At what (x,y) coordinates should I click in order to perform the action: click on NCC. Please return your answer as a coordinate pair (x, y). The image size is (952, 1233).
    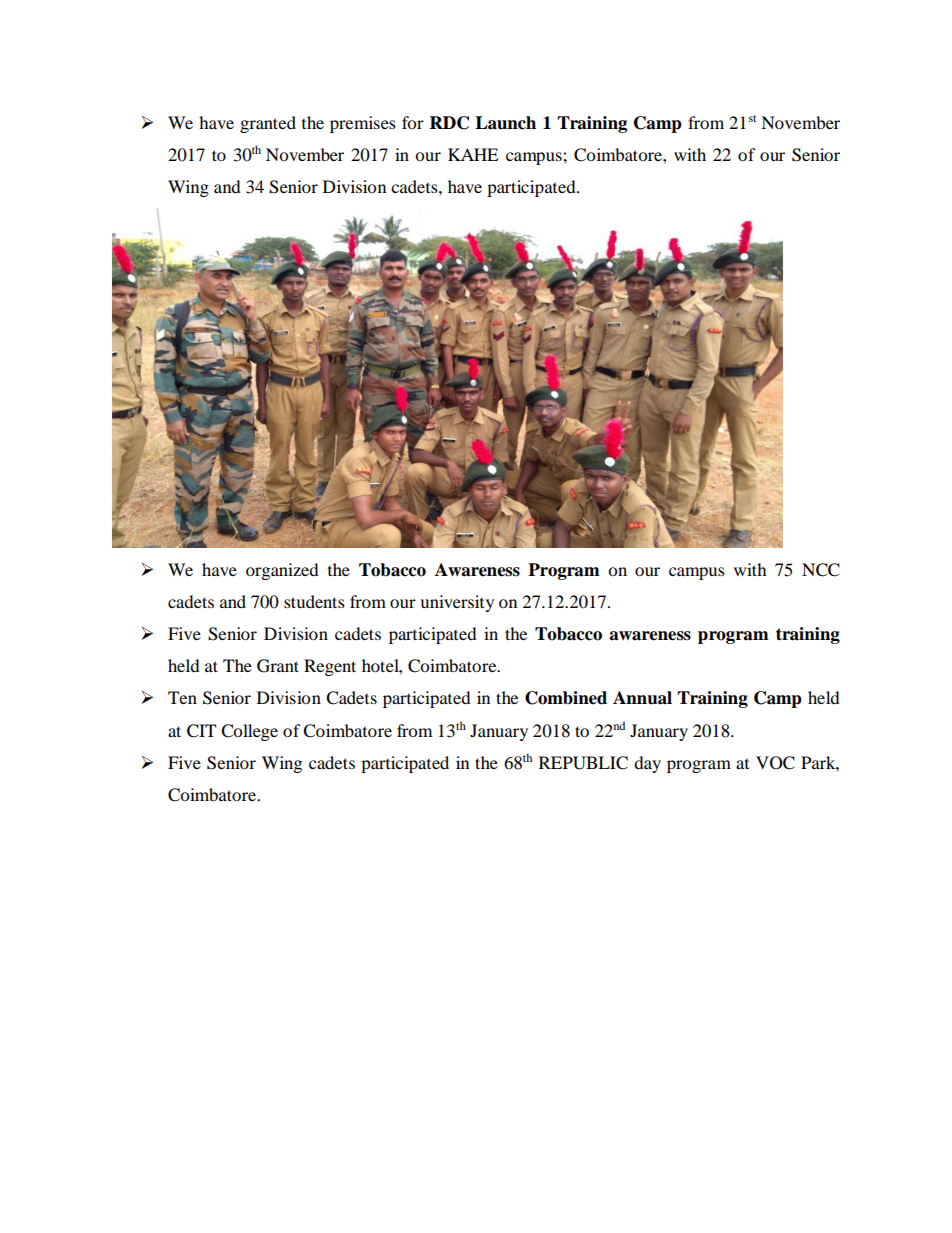
    Looking at the image, I should click on (821, 570).
